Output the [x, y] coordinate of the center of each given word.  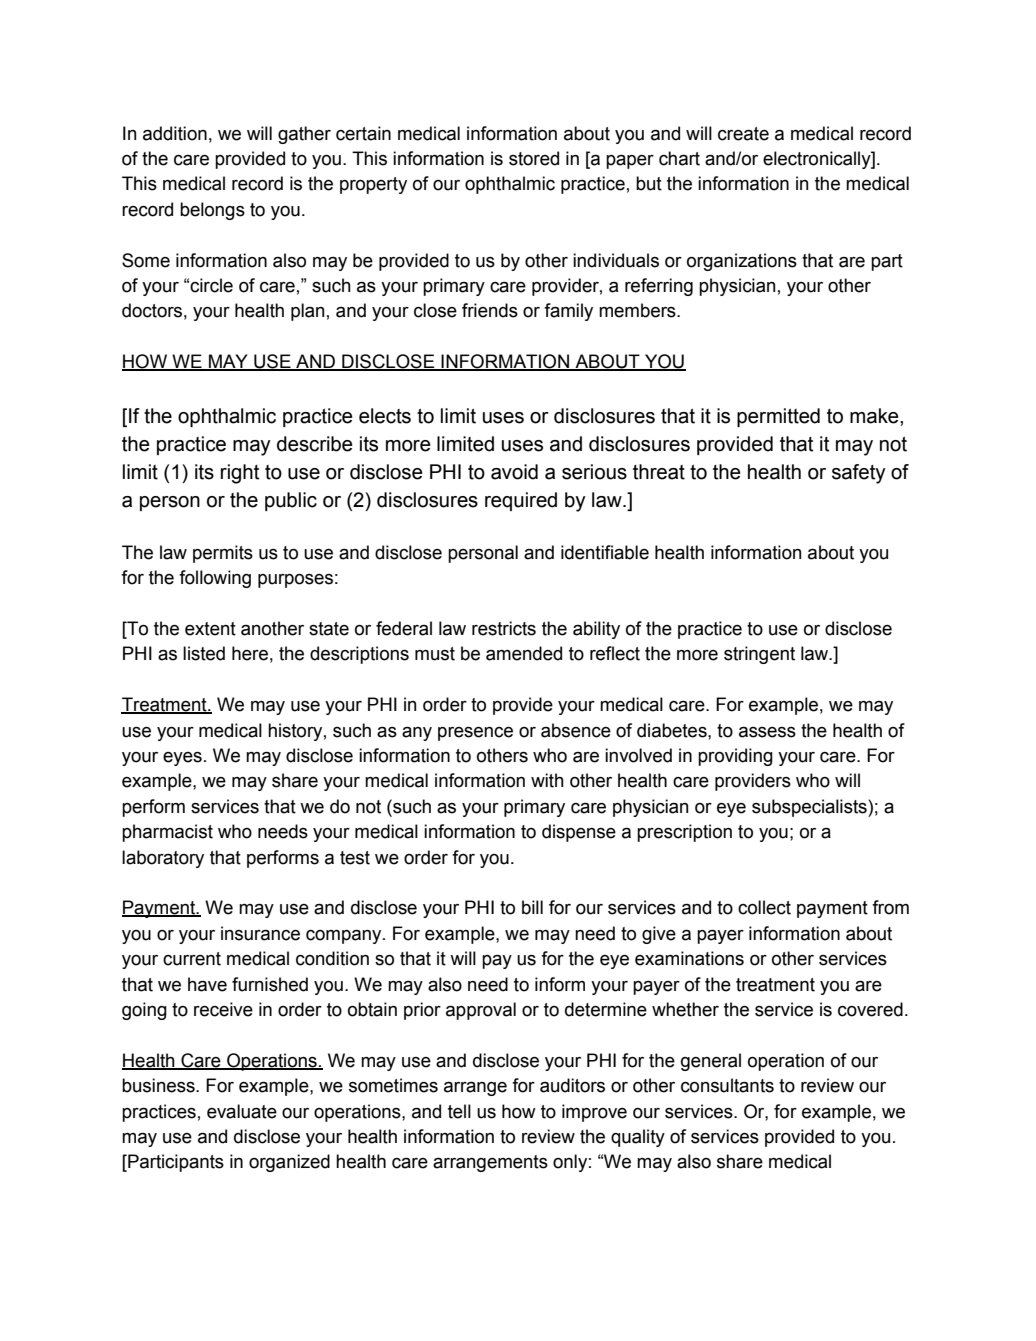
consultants [727, 1085]
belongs [212, 211]
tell [459, 1111]
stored [534, 158]
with [547, 780]
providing [735, 757]
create [743, 134]
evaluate [242, 1111]
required [521, 501]
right [240, 474]
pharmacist [167, 833]
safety [859, 474]
